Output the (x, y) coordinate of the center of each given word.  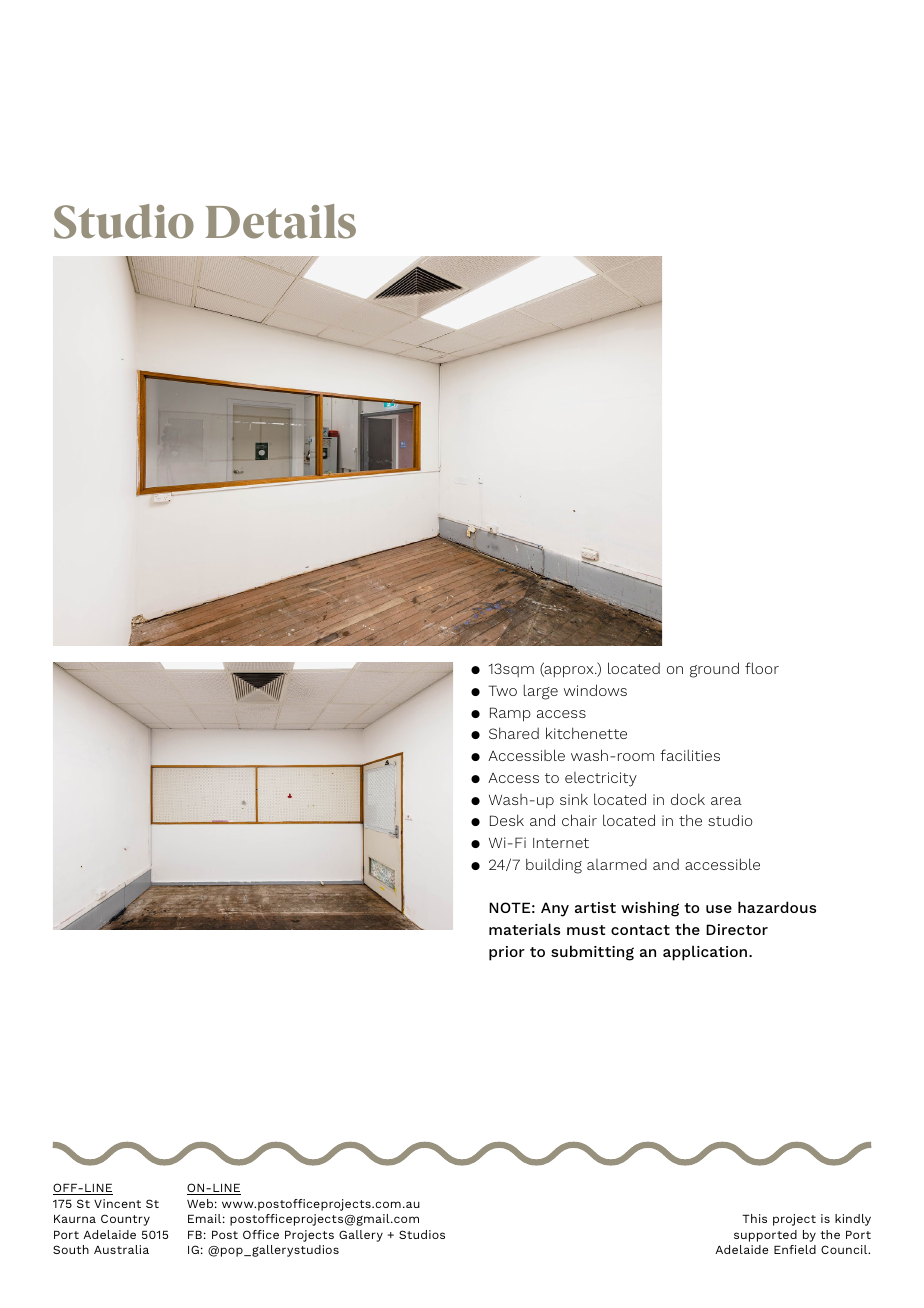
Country (125, 1220)
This (754, 1218)
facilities (690, 755)
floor (762, 668)
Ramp (510, 714)
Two (503, 690)
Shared (514, 733)
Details (280, 221)
